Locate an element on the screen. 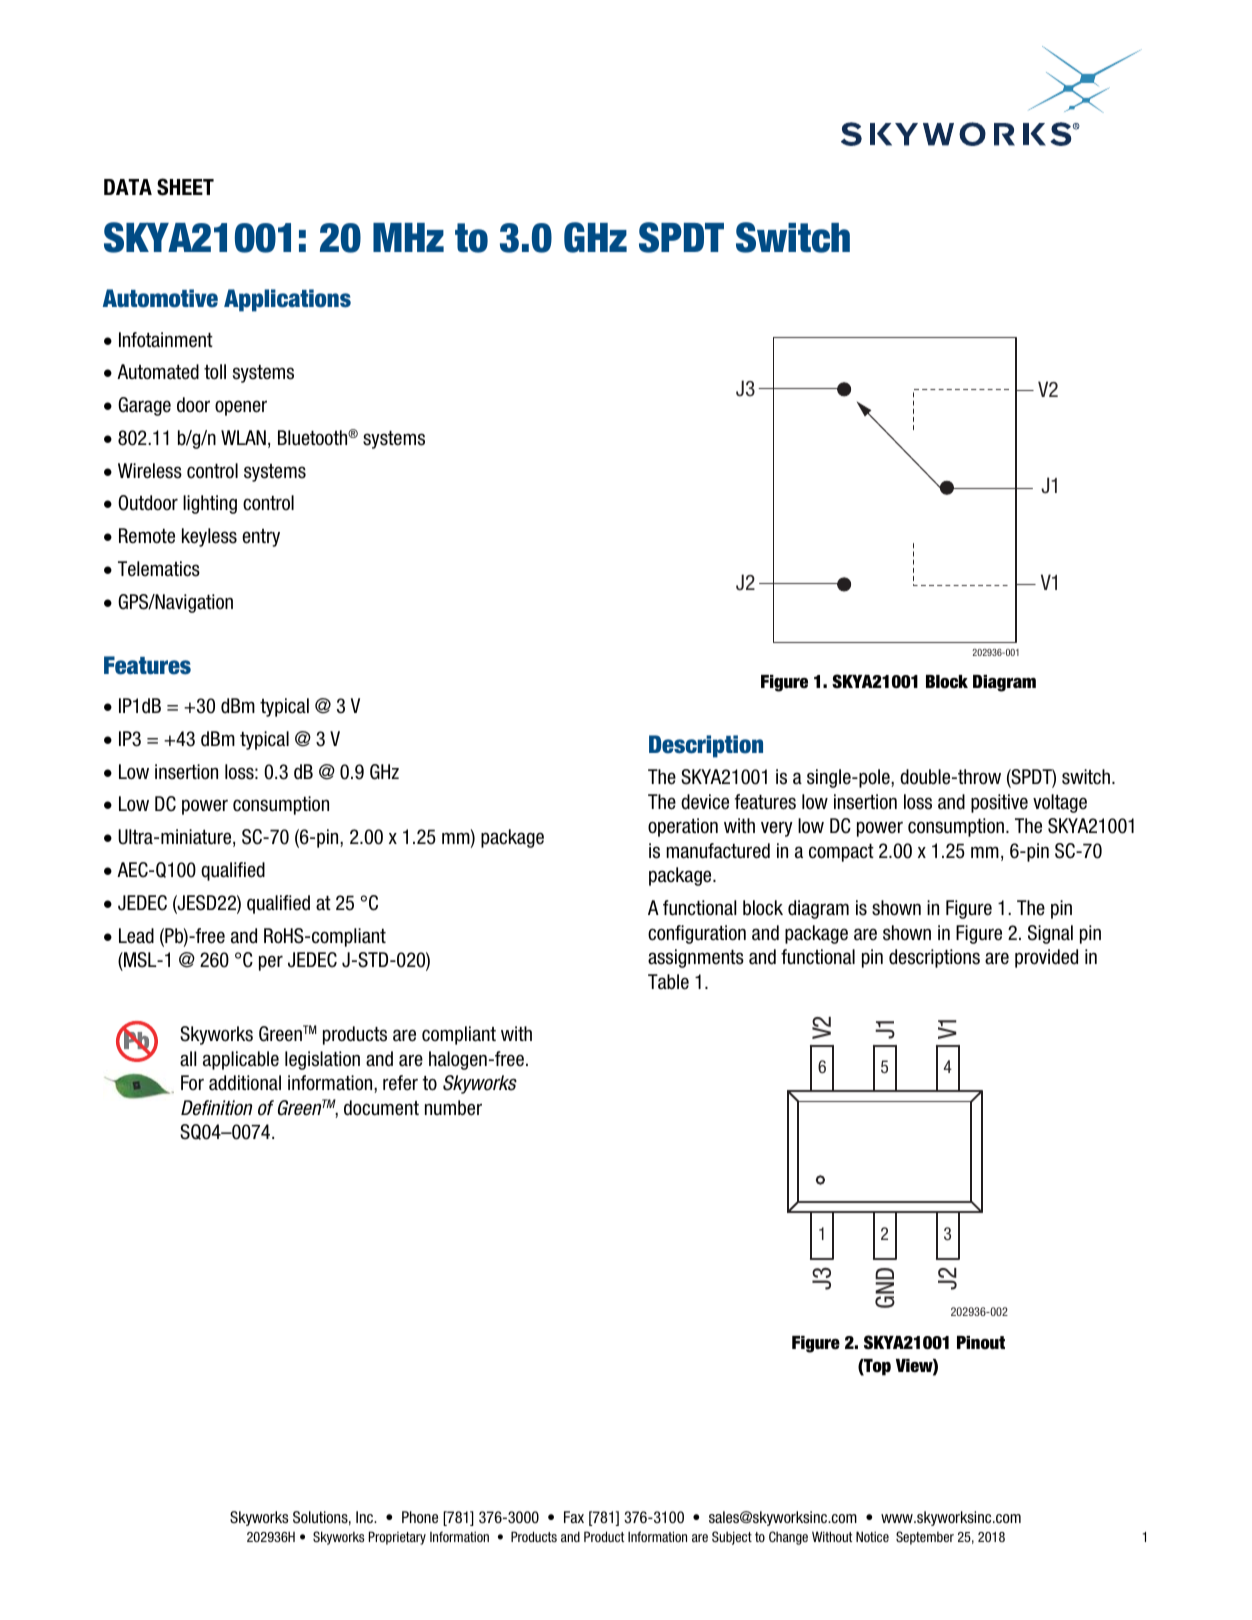  device is located at coordinates (705, 802).
